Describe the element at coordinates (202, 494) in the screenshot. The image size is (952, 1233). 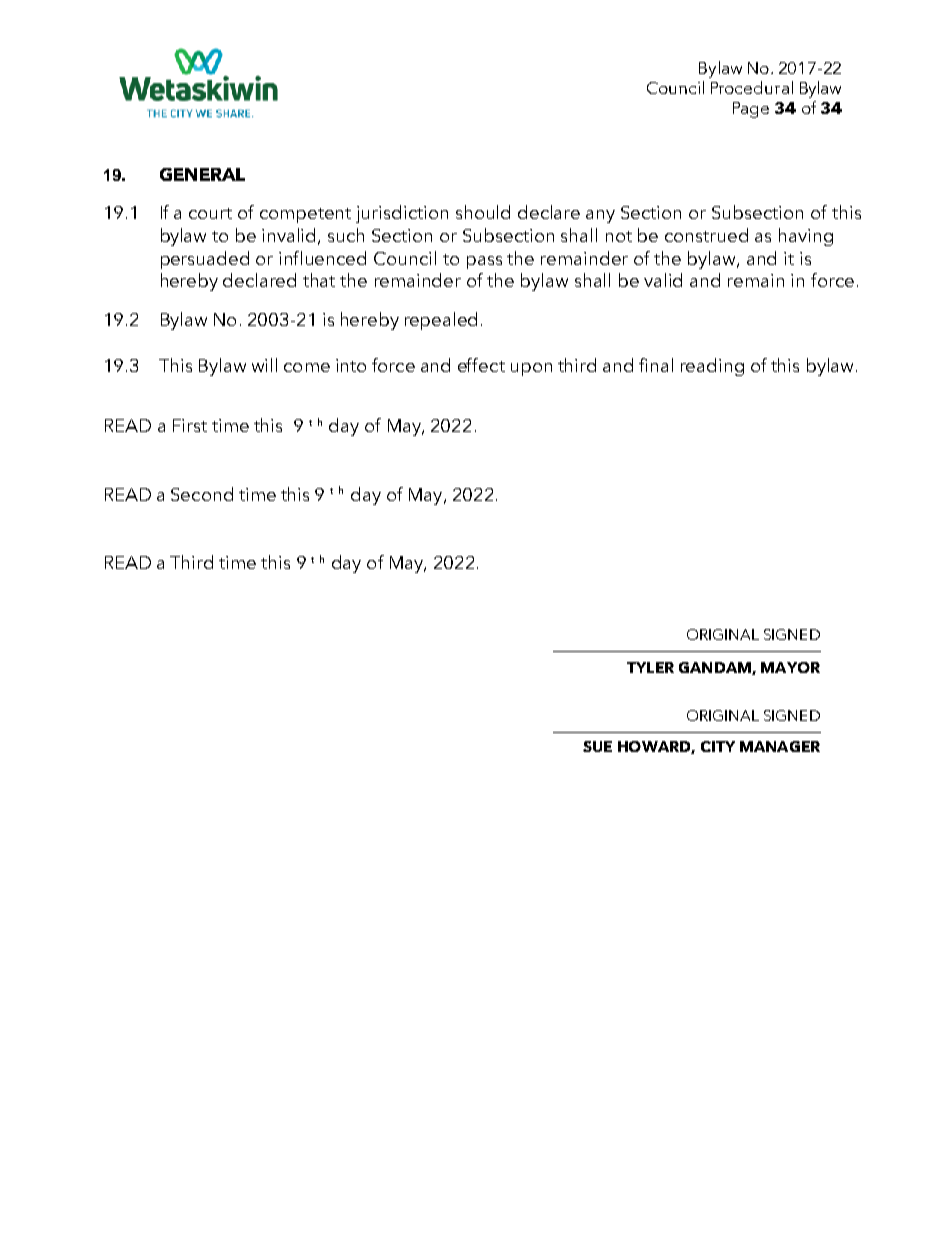
I see `Second` at that location.
